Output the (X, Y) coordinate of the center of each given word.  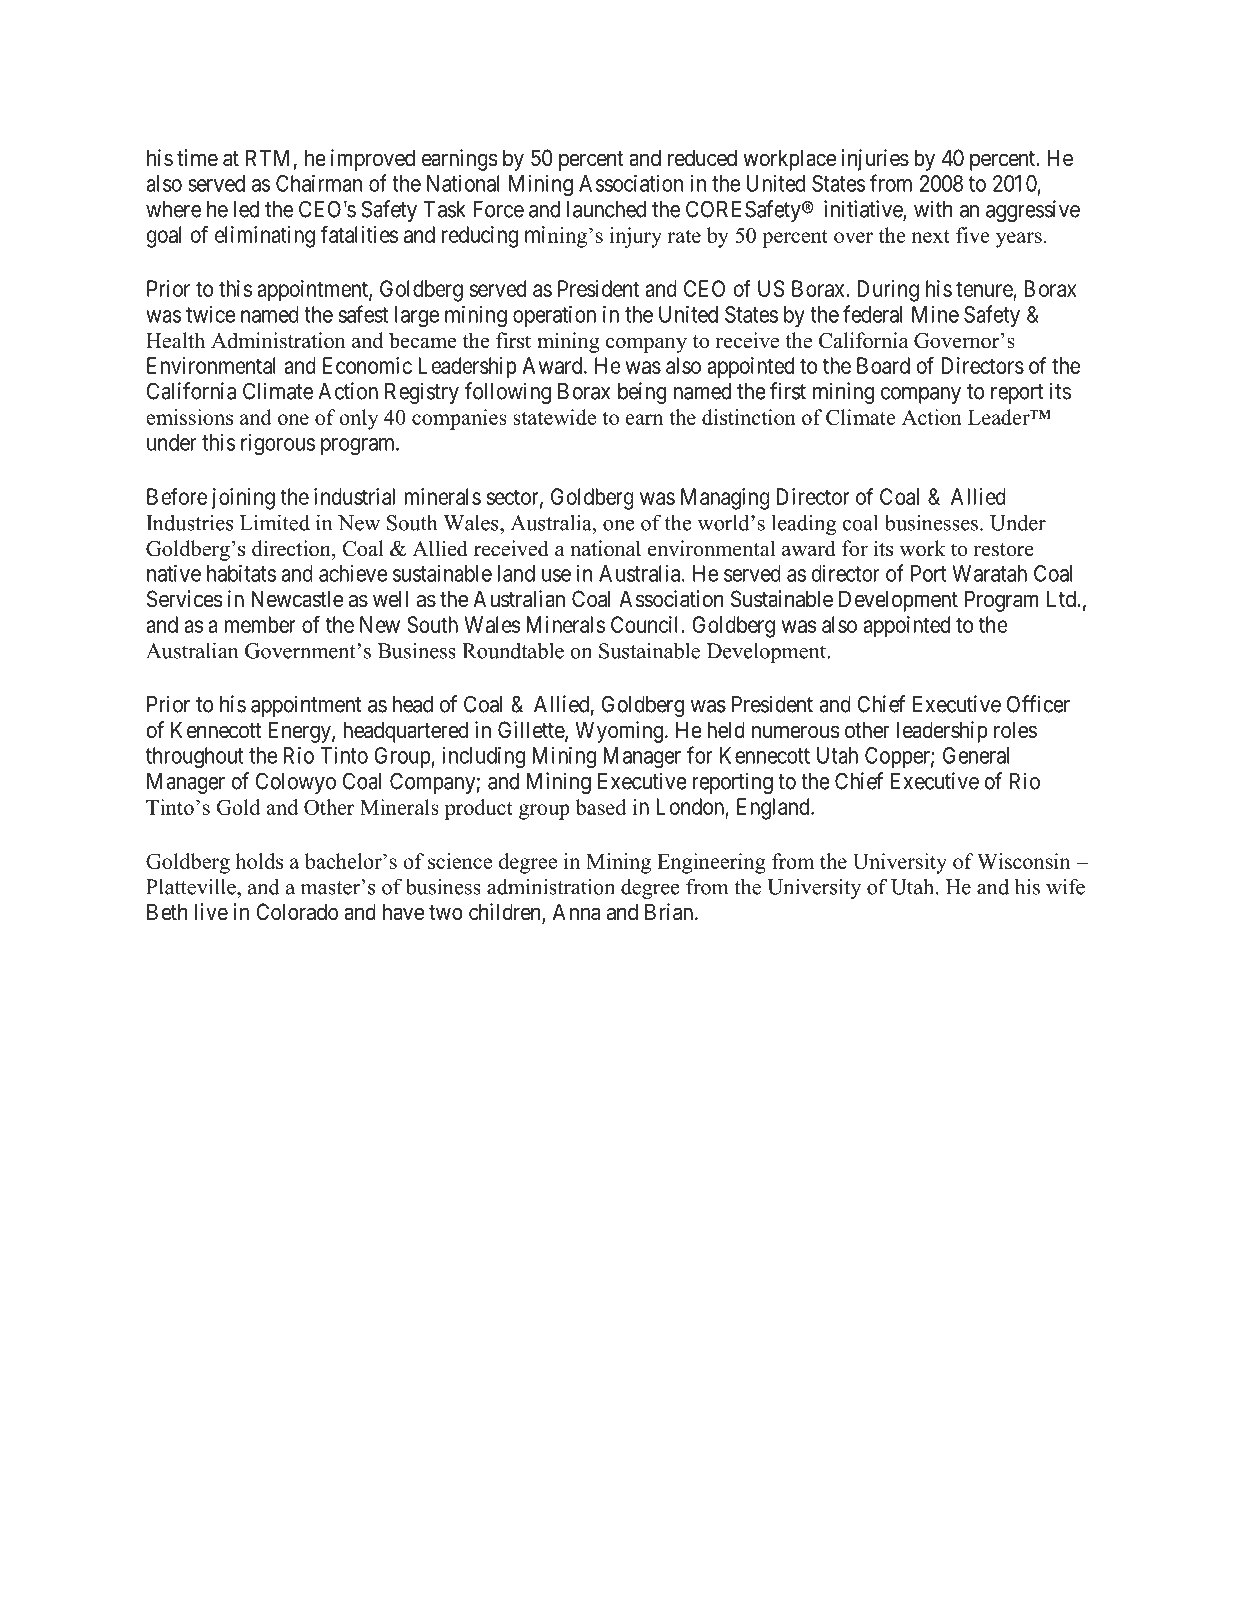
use (556, 575)
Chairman (319, 183)
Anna (576, 912)
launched (606, 209)
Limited (275, 522)
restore (1004, 550)
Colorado (297, 912)
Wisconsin (1024, 861)
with (933, 209)
